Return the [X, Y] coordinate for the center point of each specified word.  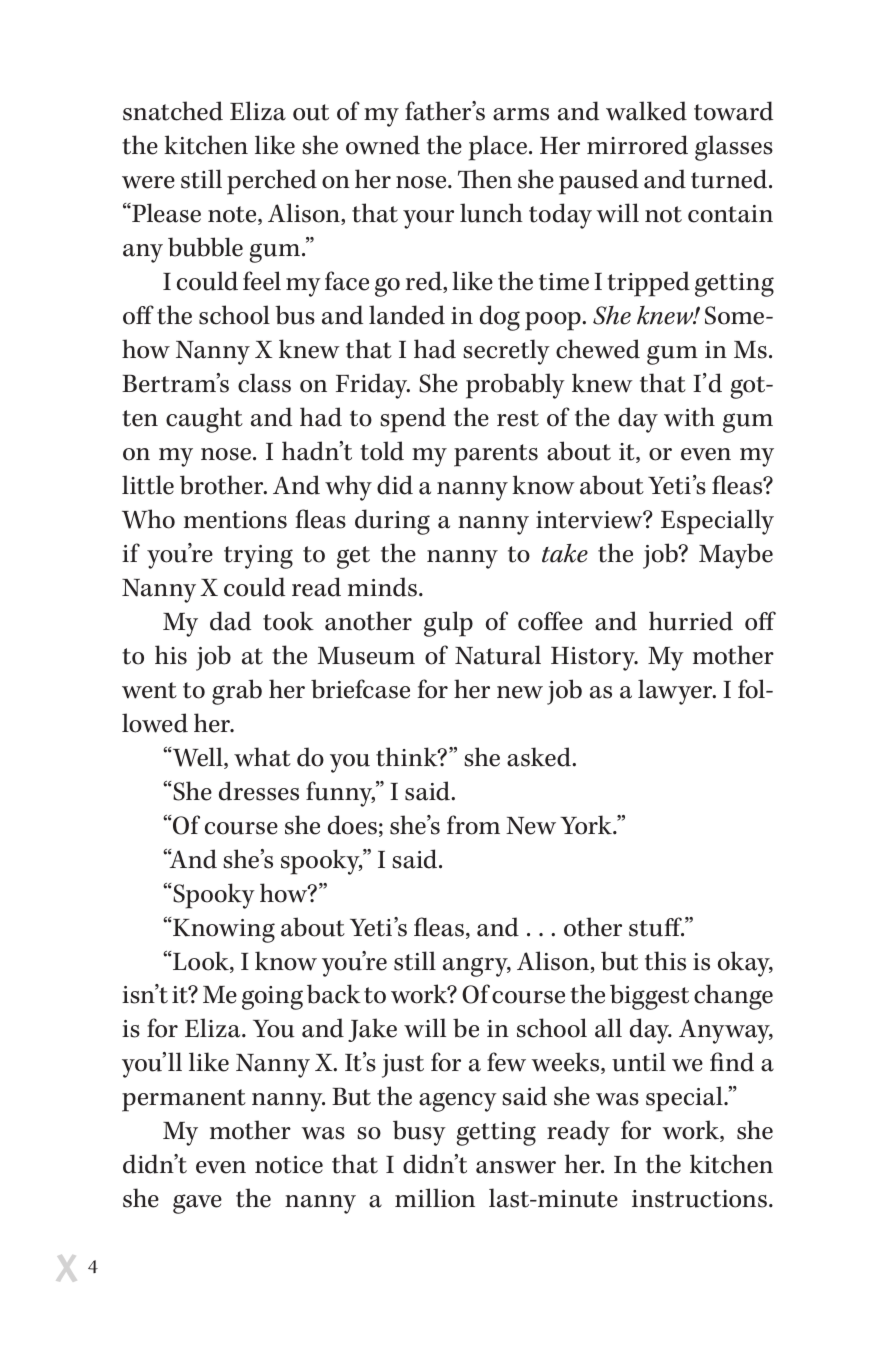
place [498, 148]
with [689, 417]
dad [230, 621]
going [272, 998]
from [473, 825]
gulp [448, 624]
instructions [699, 1199]
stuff [656, 927]
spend [413, 420]
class [264, 383]
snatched [173, 111]
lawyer [676, 692]
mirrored [637, 145]
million [435, 1198]
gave [197, 1204]
